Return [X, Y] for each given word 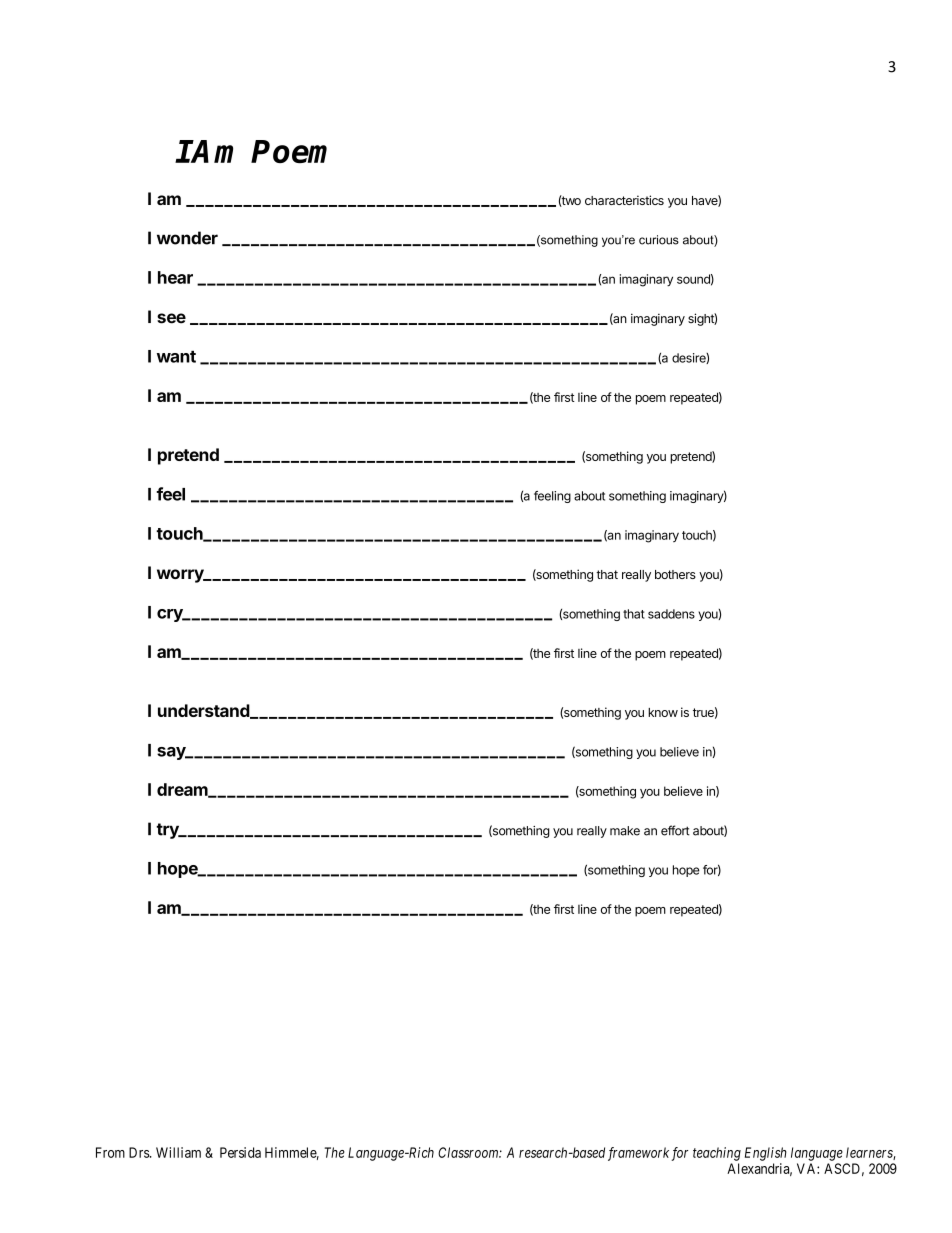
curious [659, 240]
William [178, 1152]
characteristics [624, 200]
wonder [187, 238]
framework [638, 1154]
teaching [717, 1154]
